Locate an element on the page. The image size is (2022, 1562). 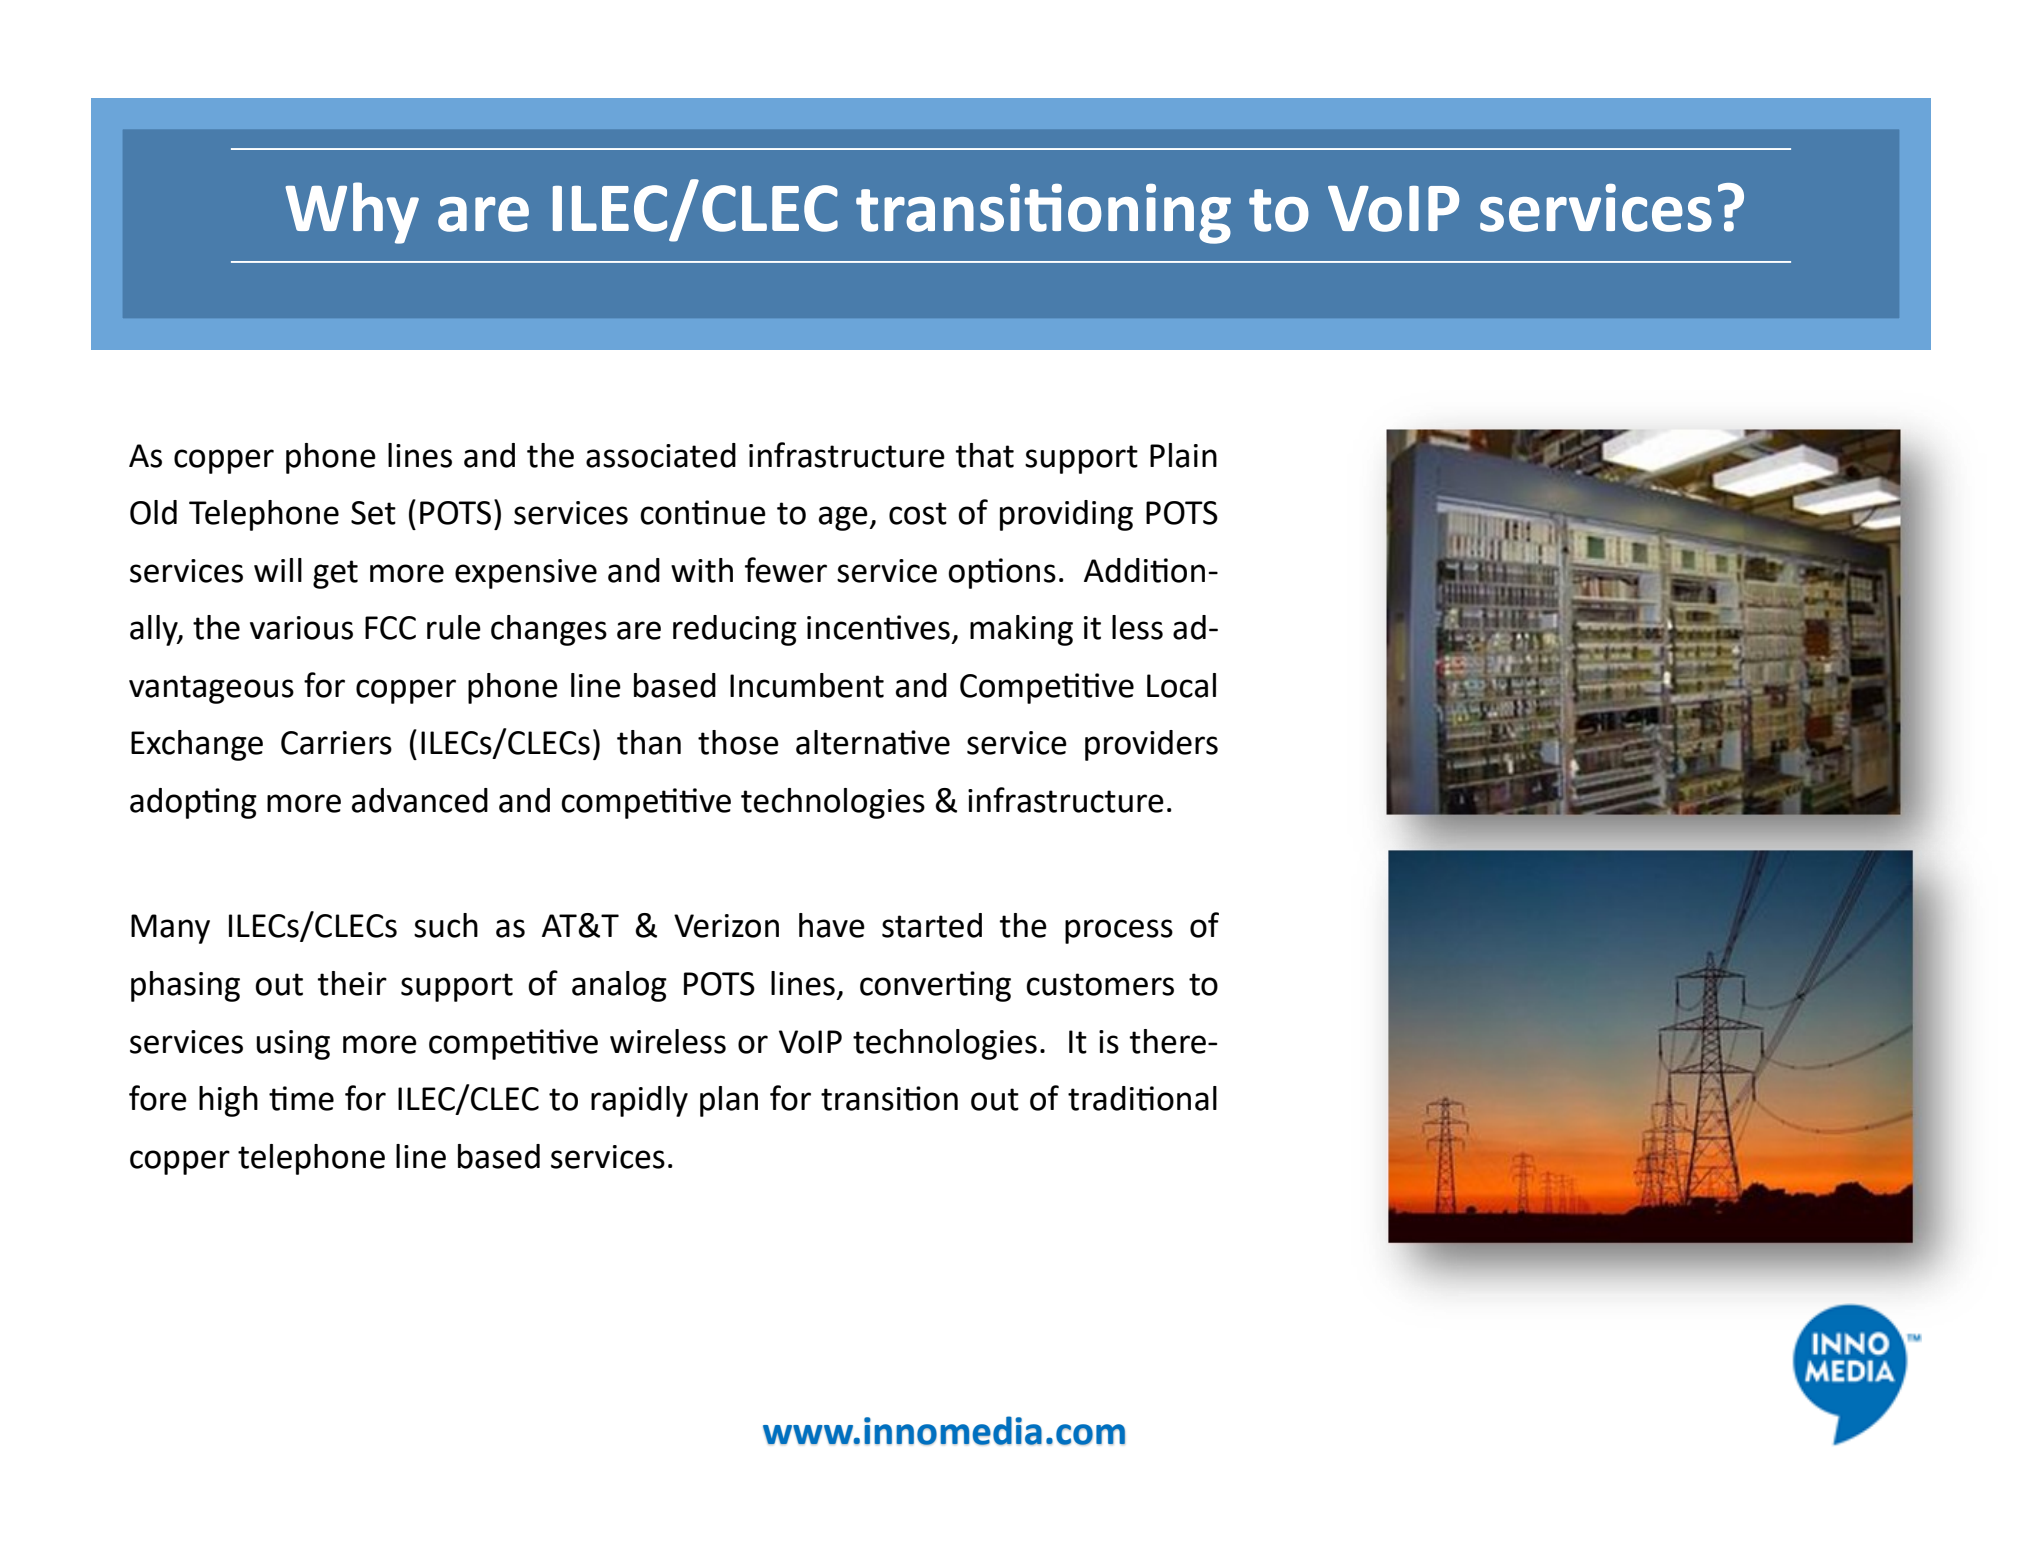
process is located at coordinates (1119, 931).
